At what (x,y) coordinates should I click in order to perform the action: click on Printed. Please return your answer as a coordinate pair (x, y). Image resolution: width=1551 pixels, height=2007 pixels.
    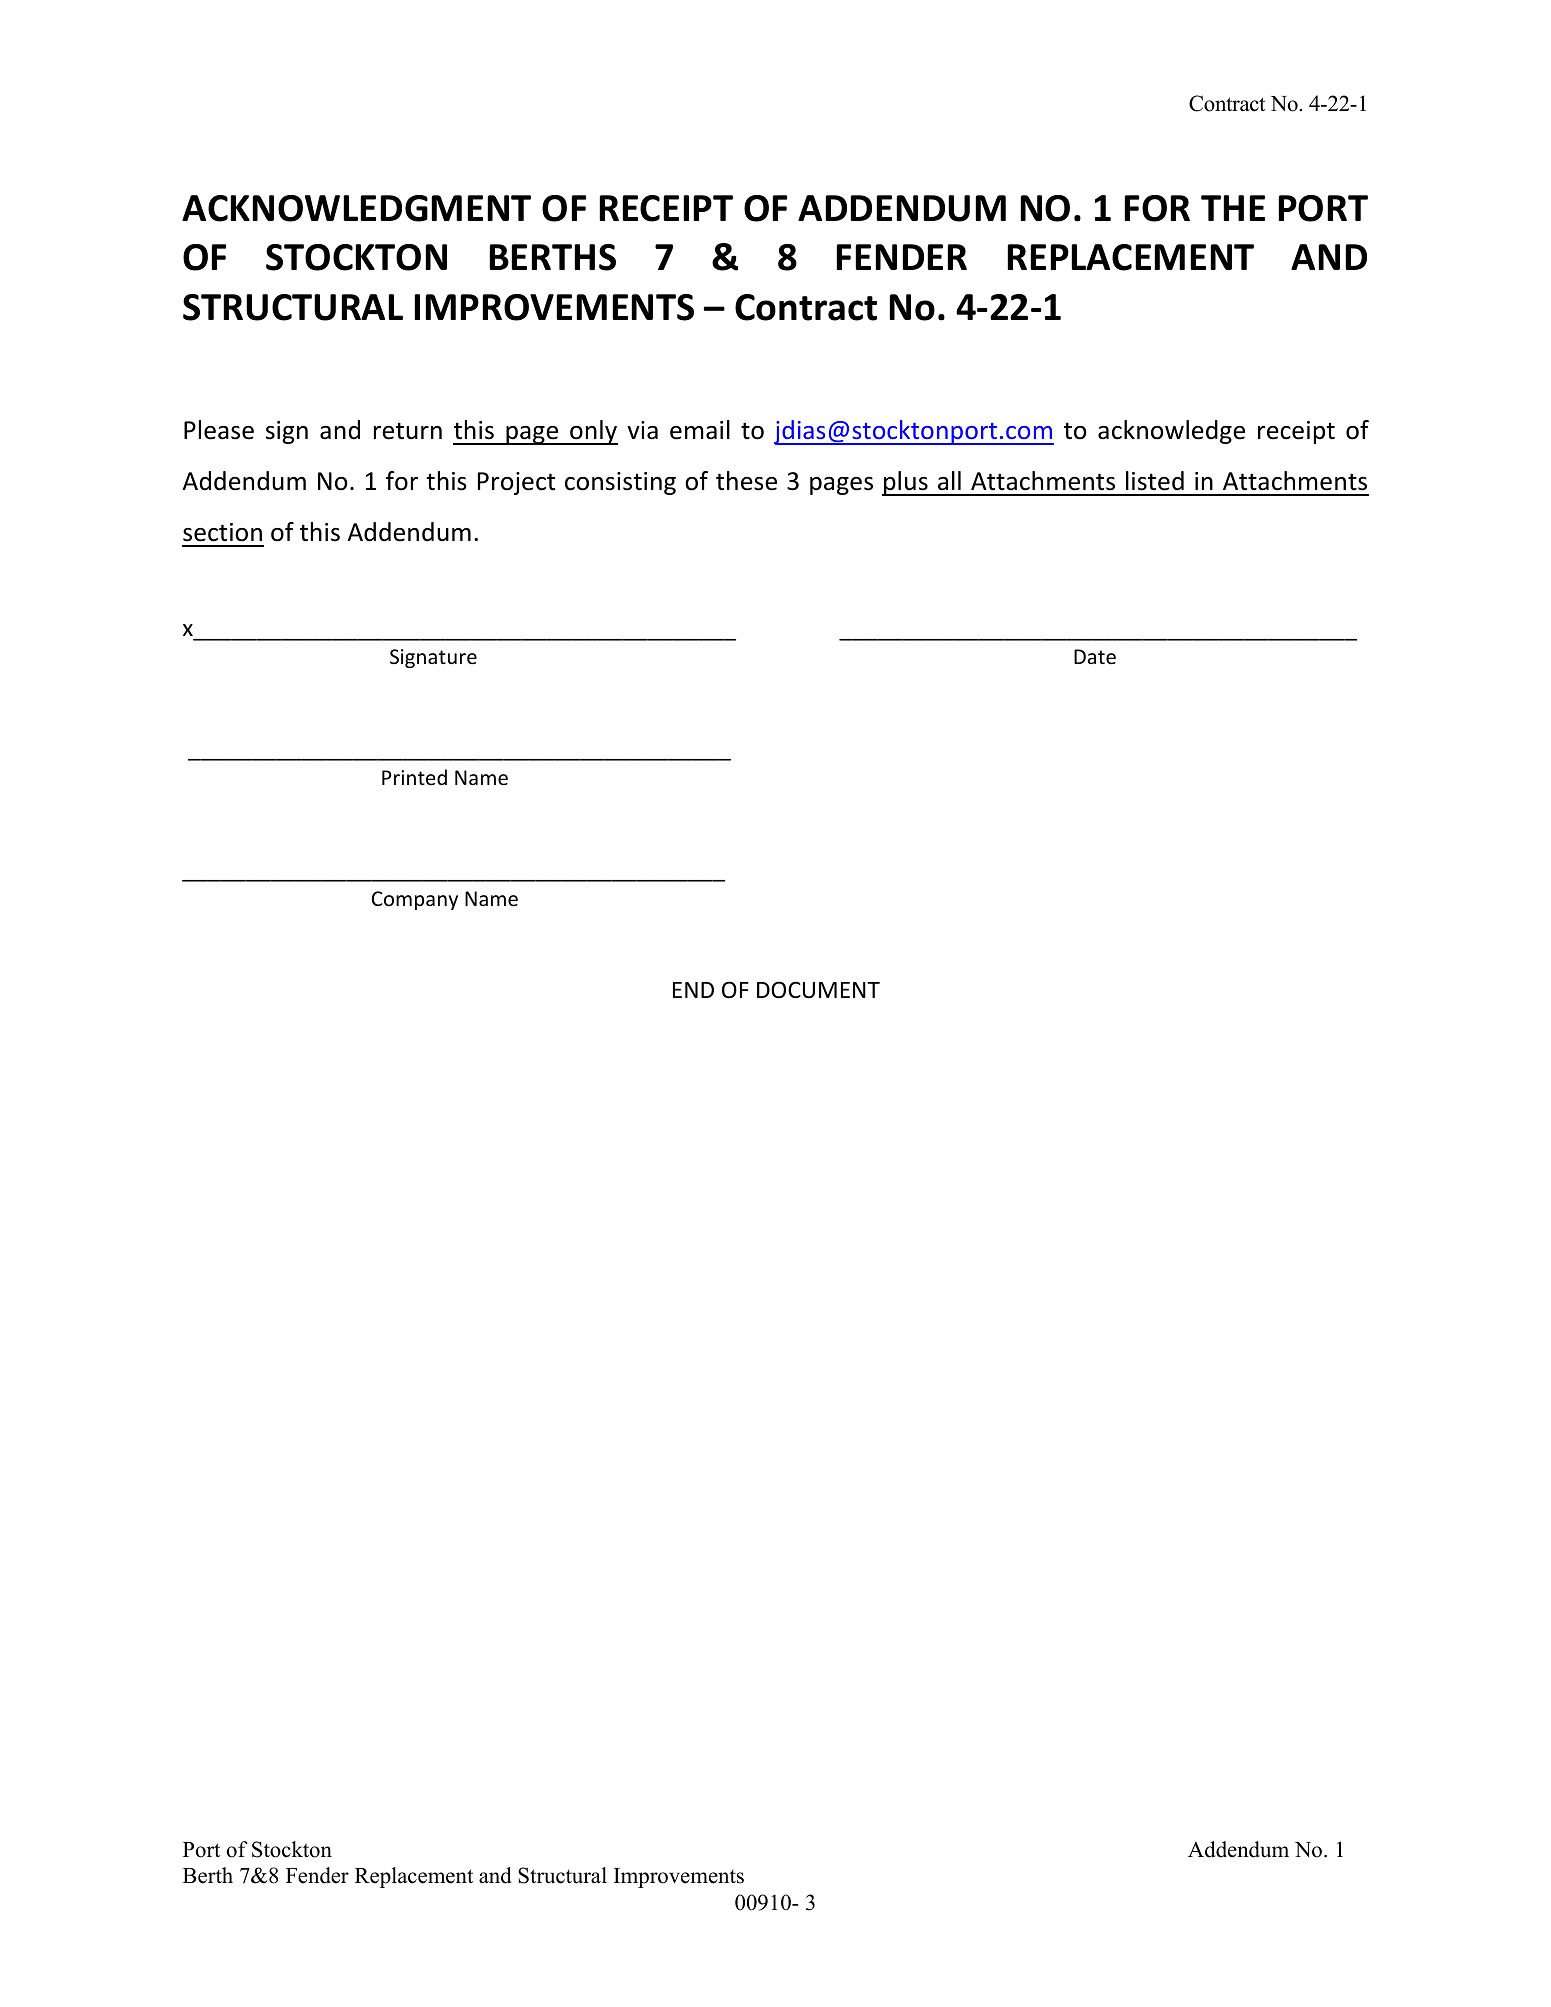
    Looking at the image, I should click on (414, 777).
